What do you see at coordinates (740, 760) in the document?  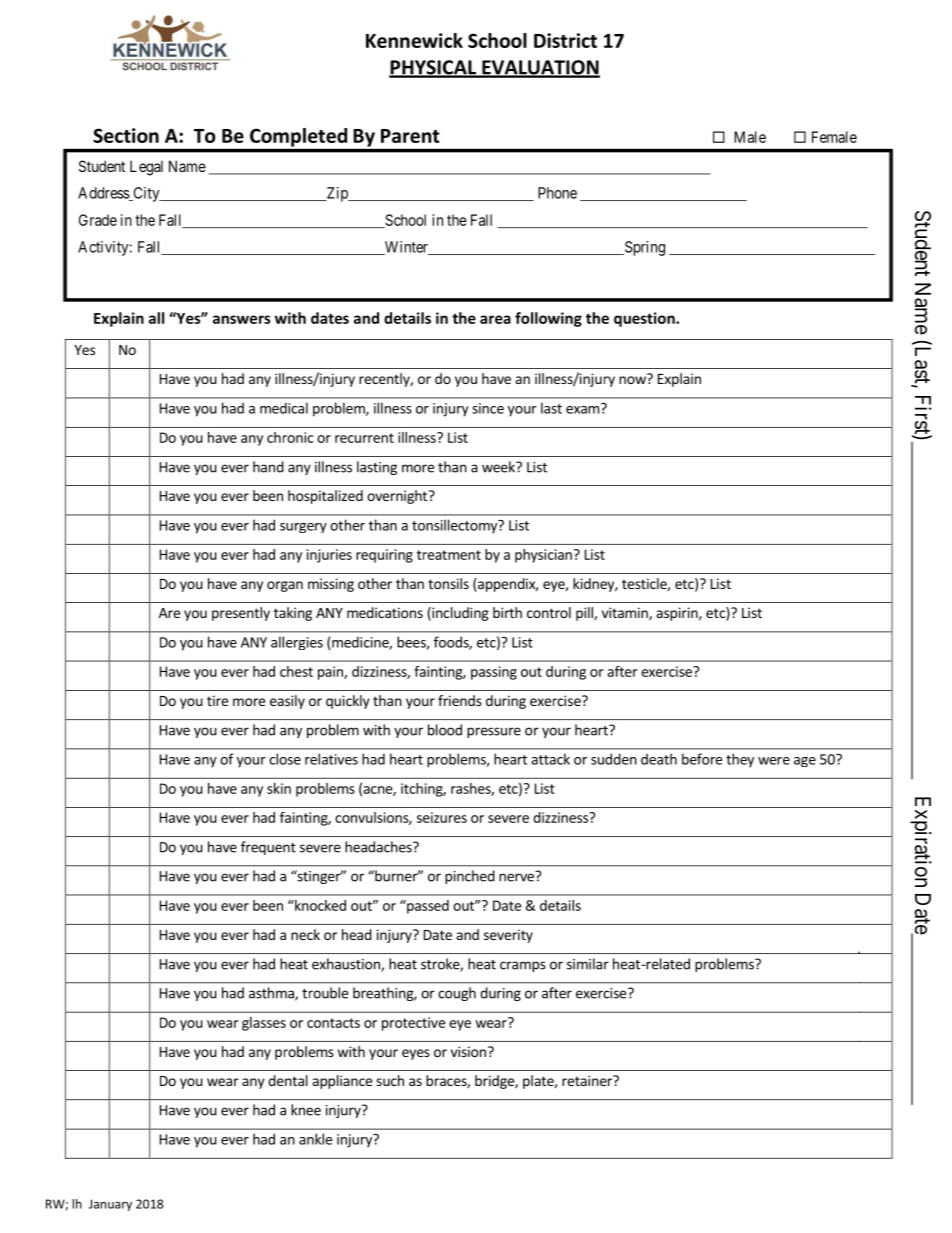 I see `they` at bounding box center [740, 760].
